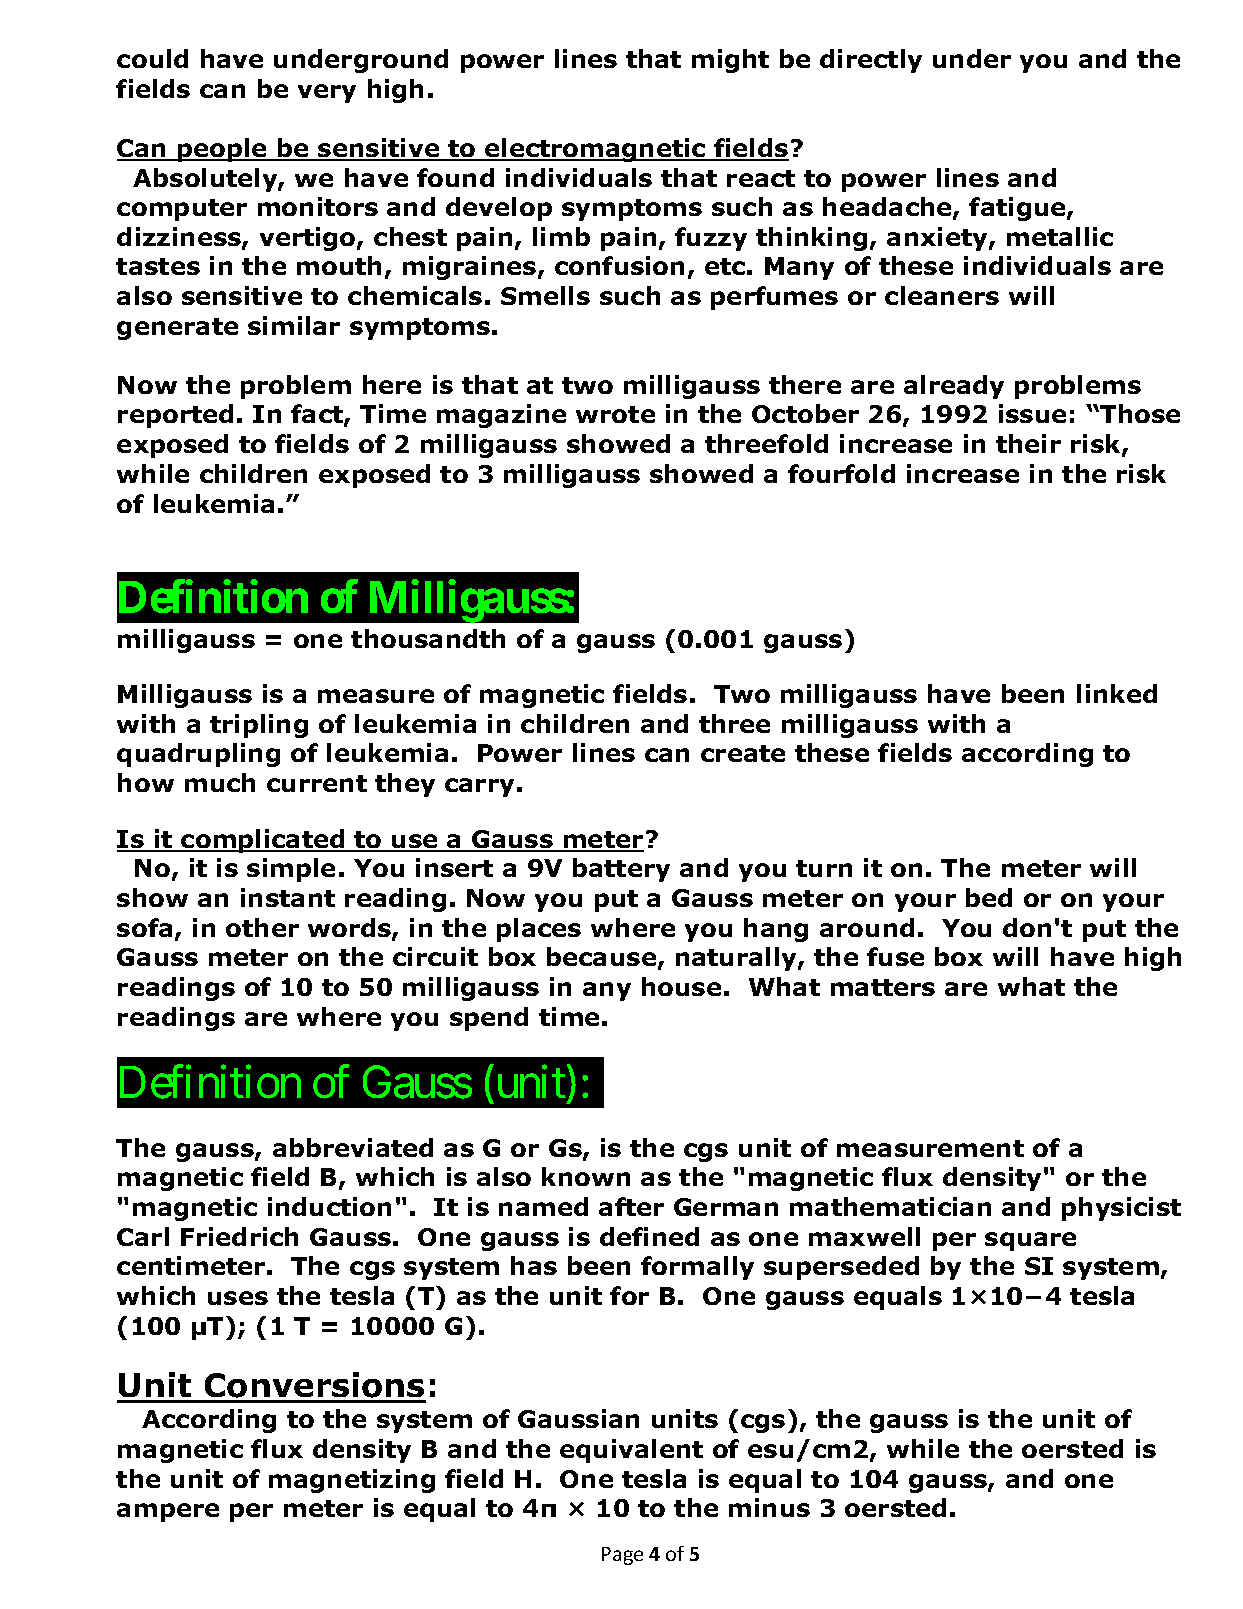 This screenshot has height=1609, width=1243. What do you see at coordinates (615, 414) in the screenshot?
I see `wrote` at bounding box center [615, 414].
